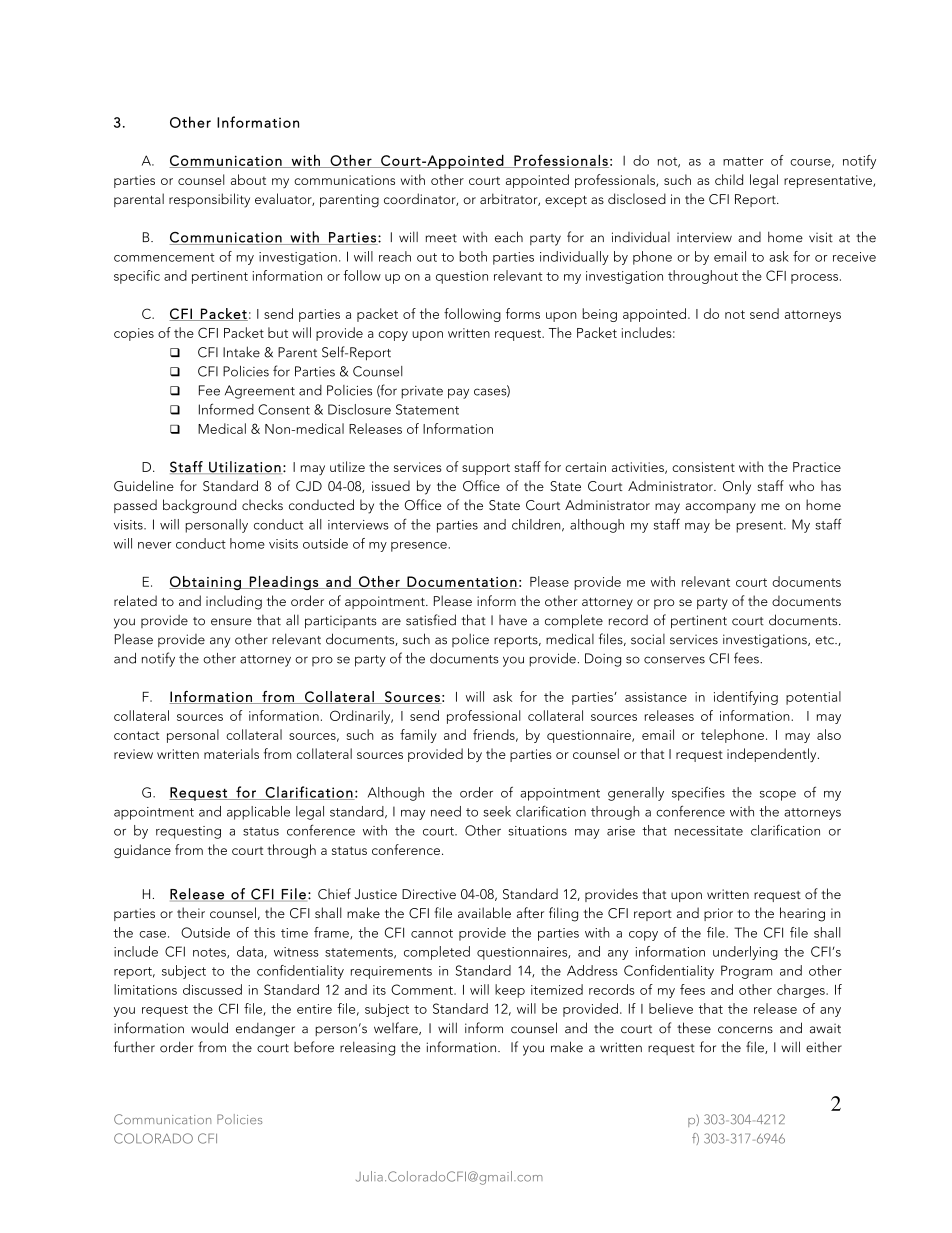  I want to click on would, so click(209, 1028).
